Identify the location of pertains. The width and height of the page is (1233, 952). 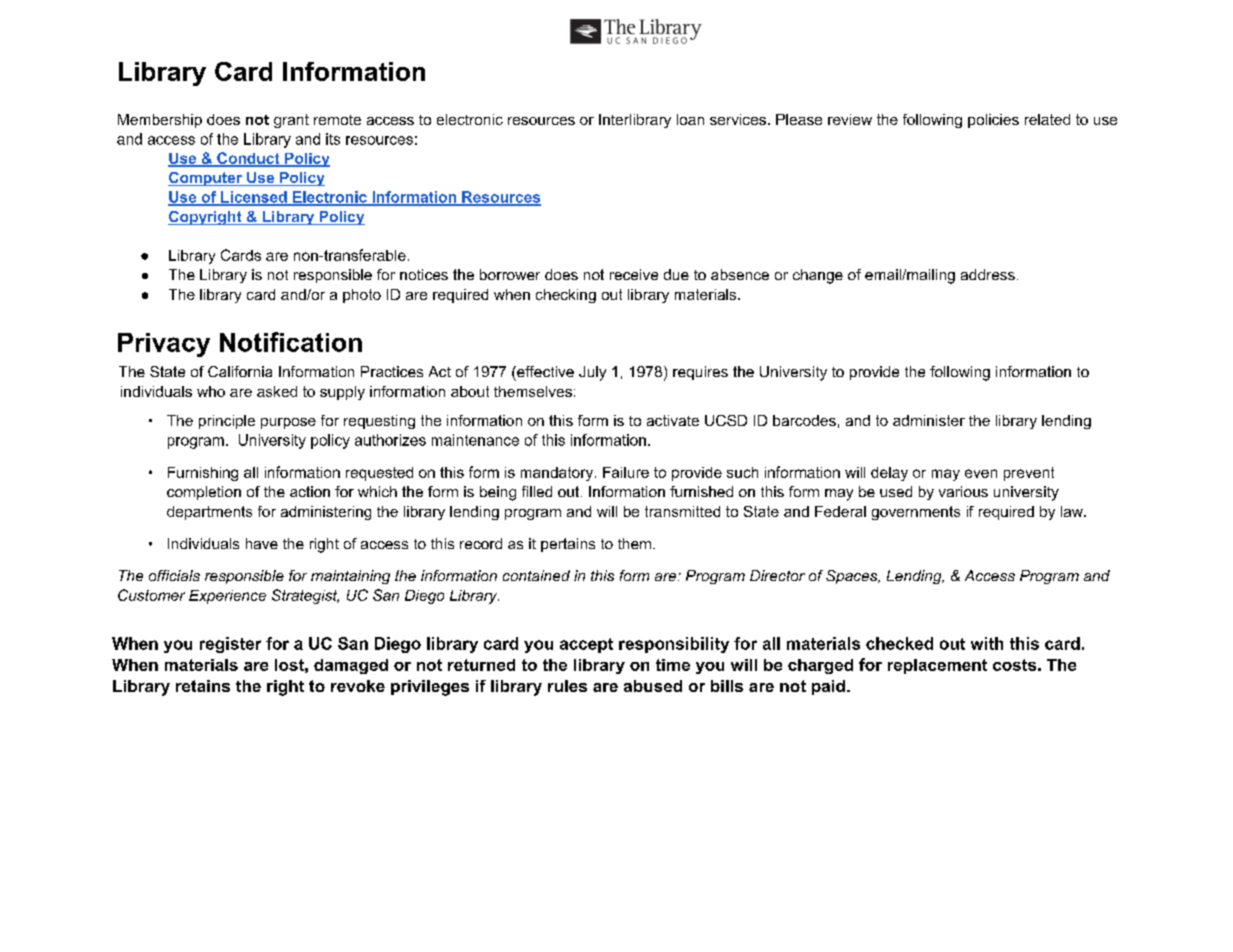
(568, 545).
